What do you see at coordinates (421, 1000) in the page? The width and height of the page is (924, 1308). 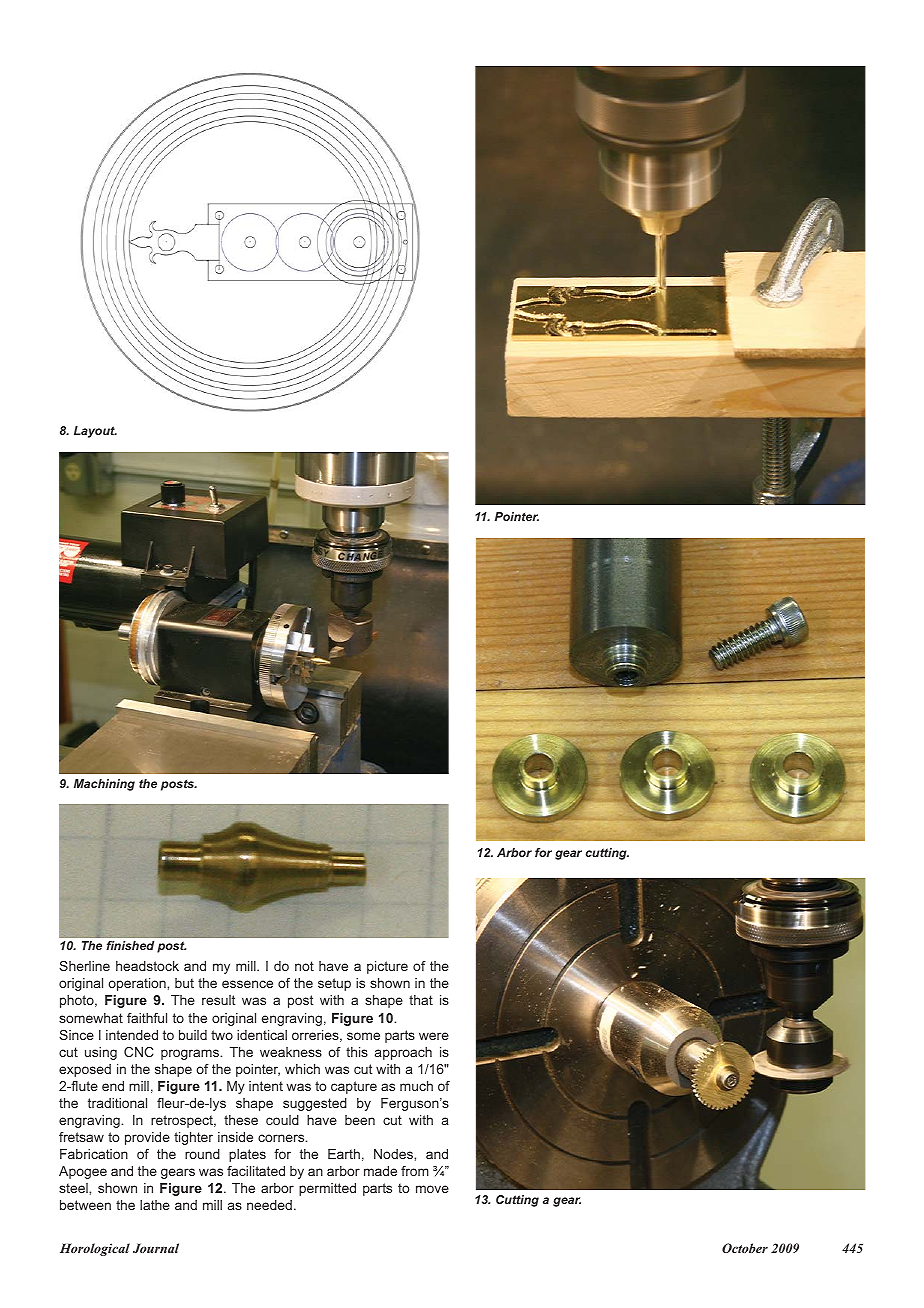 I see `that` at bounding box center [421, 1000].
